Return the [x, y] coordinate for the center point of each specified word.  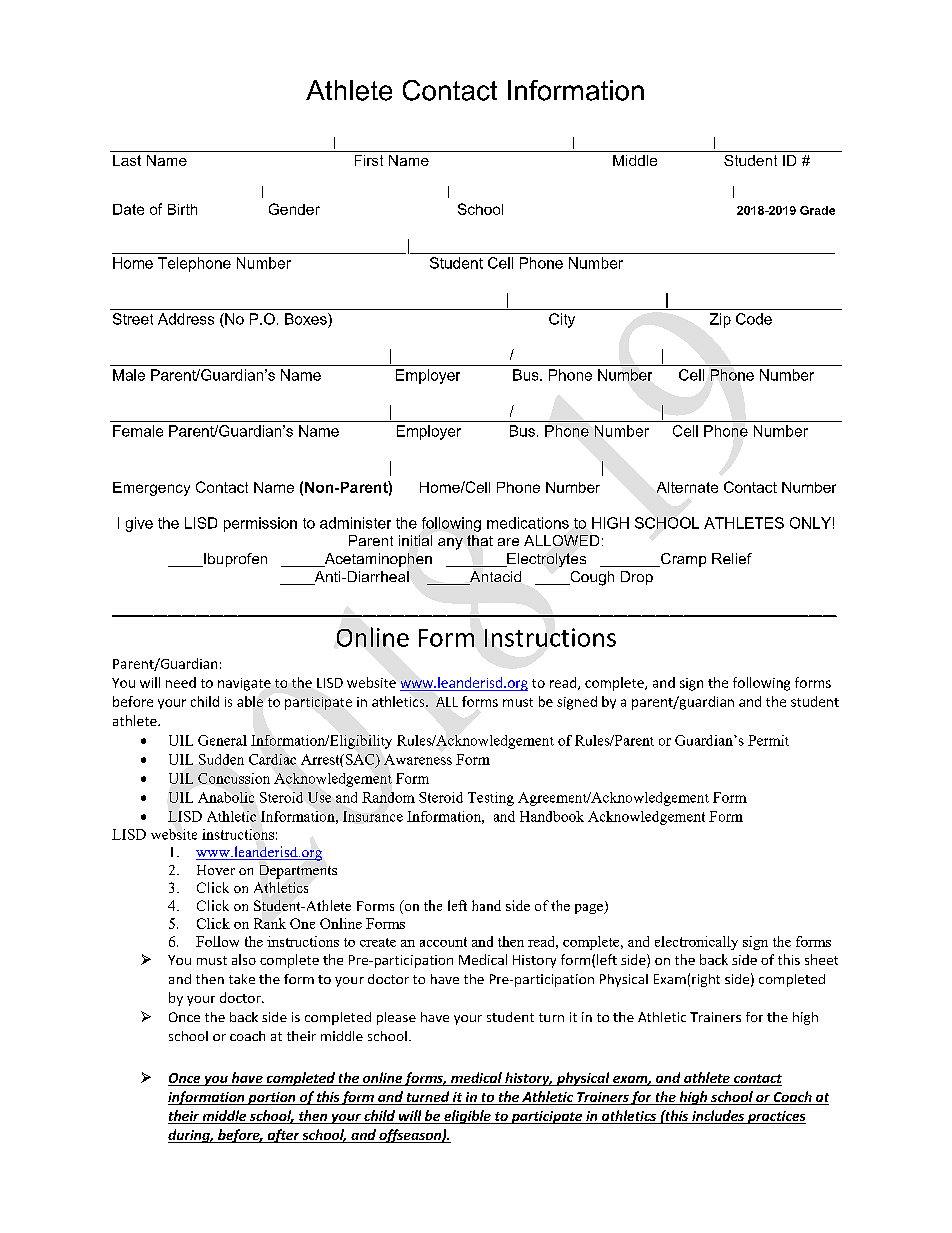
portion [272, 1098]
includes [718, 1117]
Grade [817, 210]
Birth [182, 209]
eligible [467, 1117]
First [369, 160]
